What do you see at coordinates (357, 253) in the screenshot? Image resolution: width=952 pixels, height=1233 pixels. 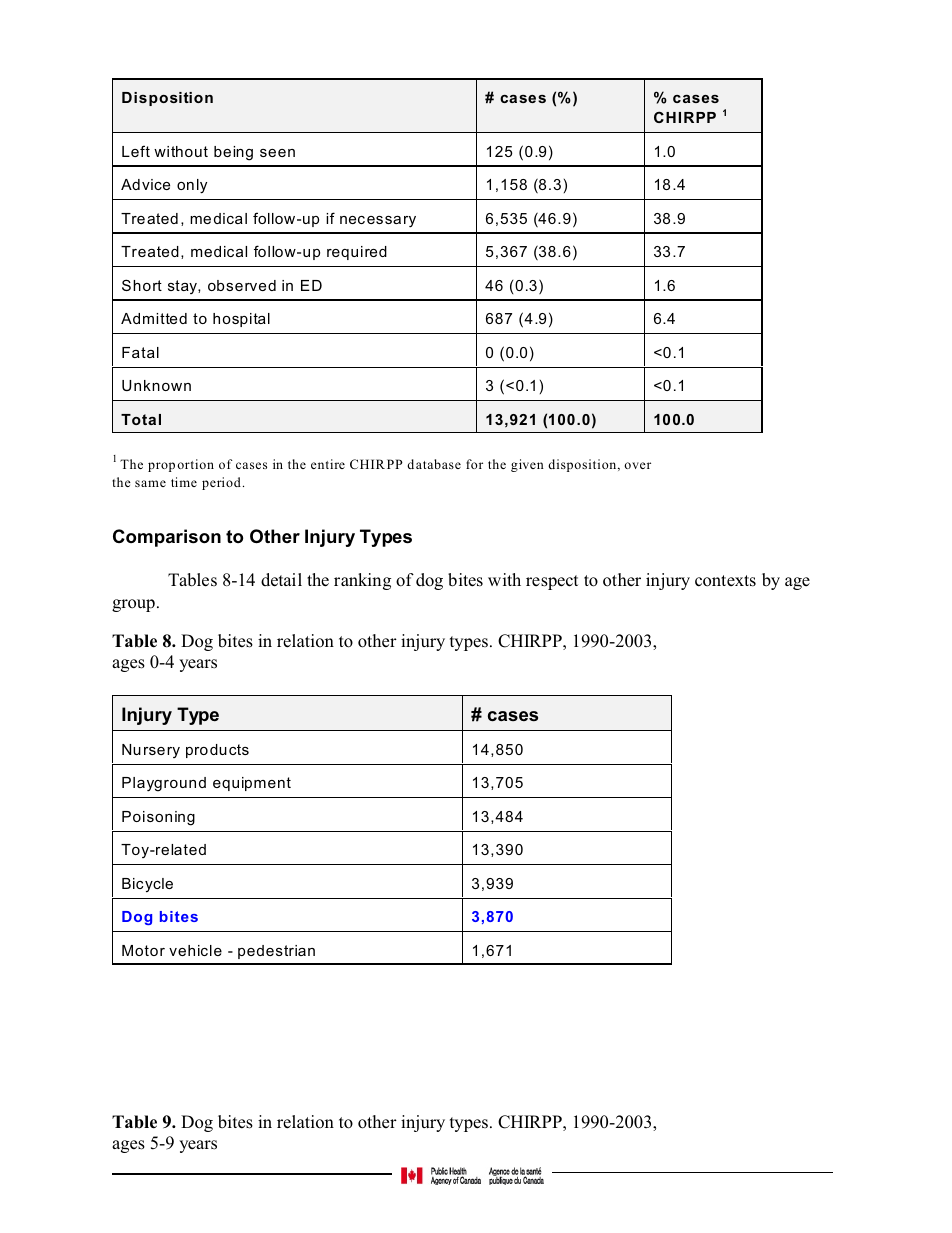 I see `required` at bounding box center [357, 253].
